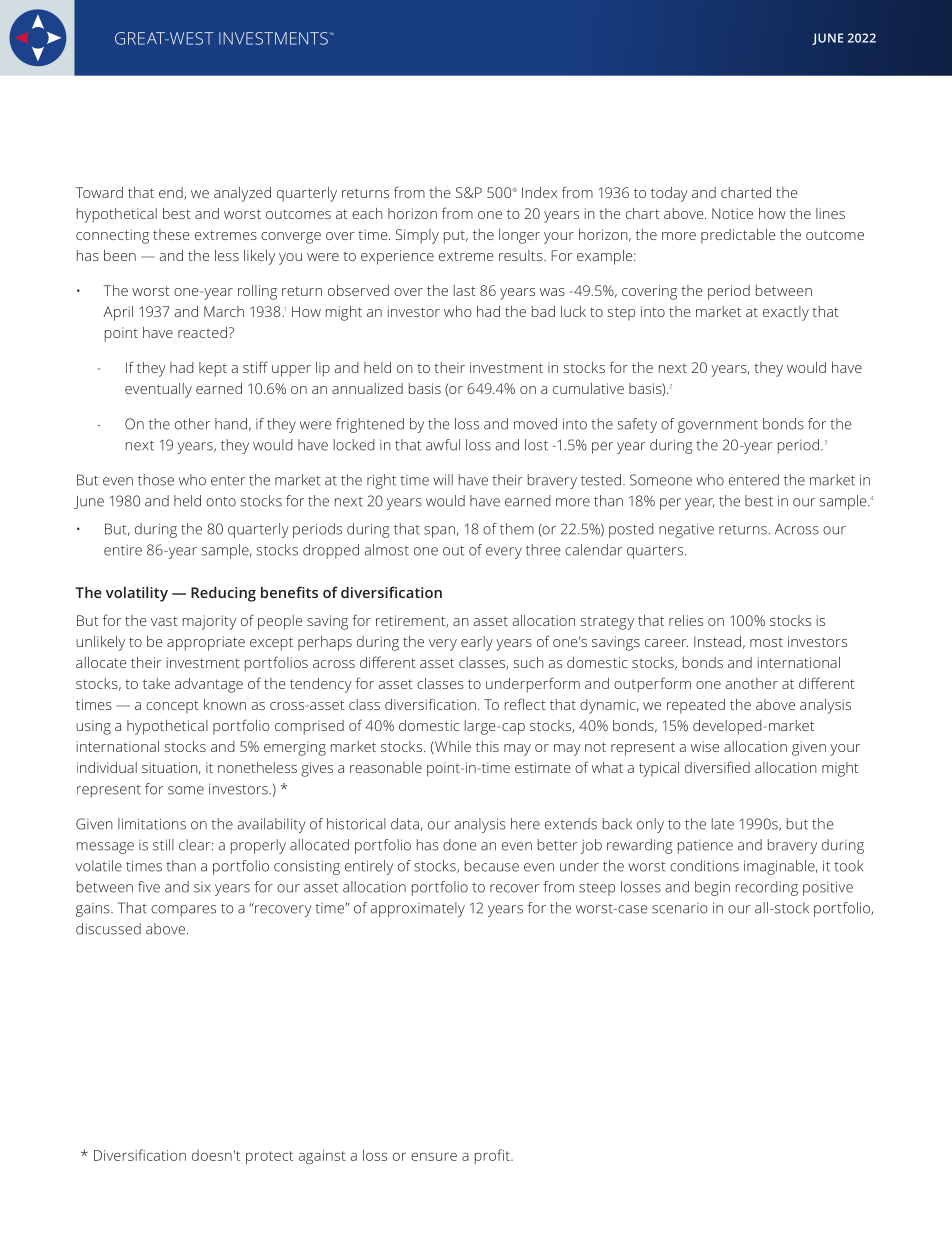 Image resolution: width=952 pixels, height=1233 pixels. I want to click on span, so click(439, 532).
